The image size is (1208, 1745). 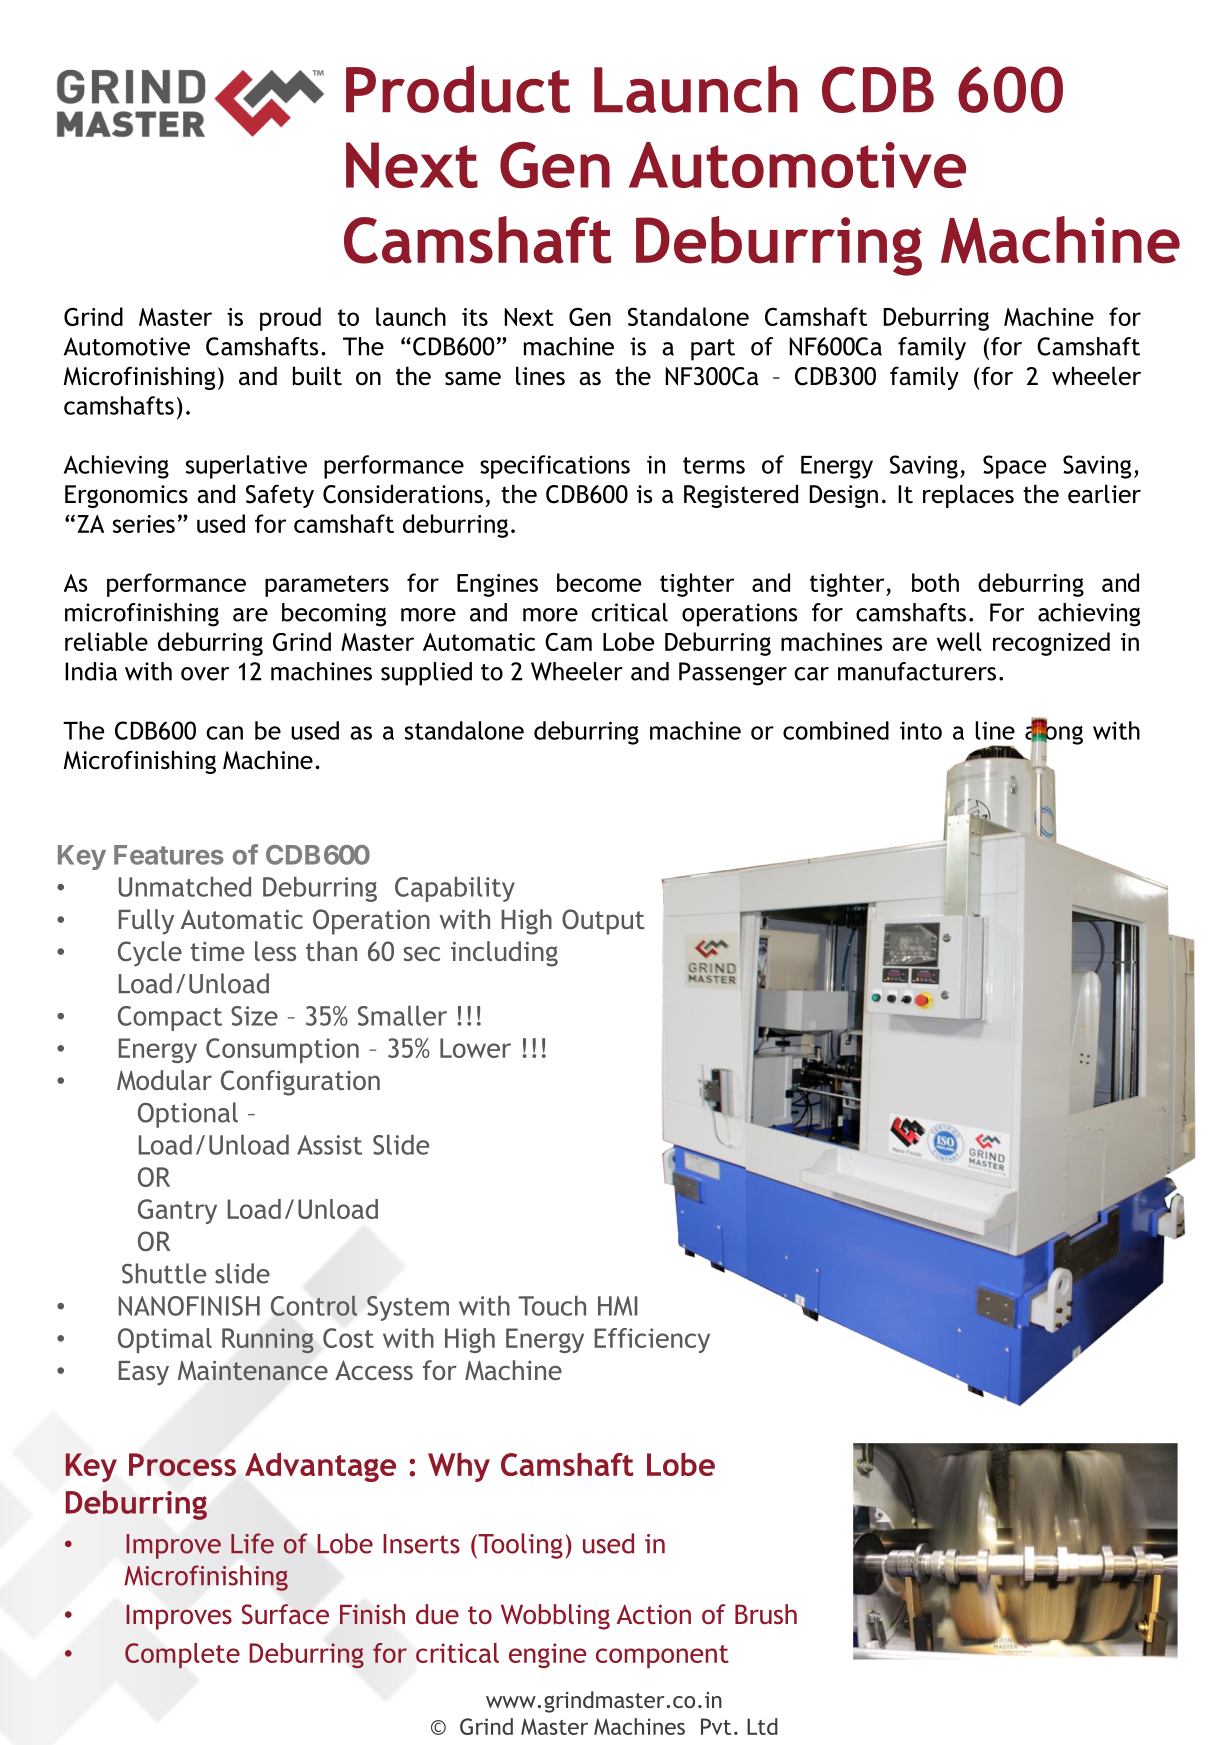 I want to click on Product, so click(x=458, y=89).
